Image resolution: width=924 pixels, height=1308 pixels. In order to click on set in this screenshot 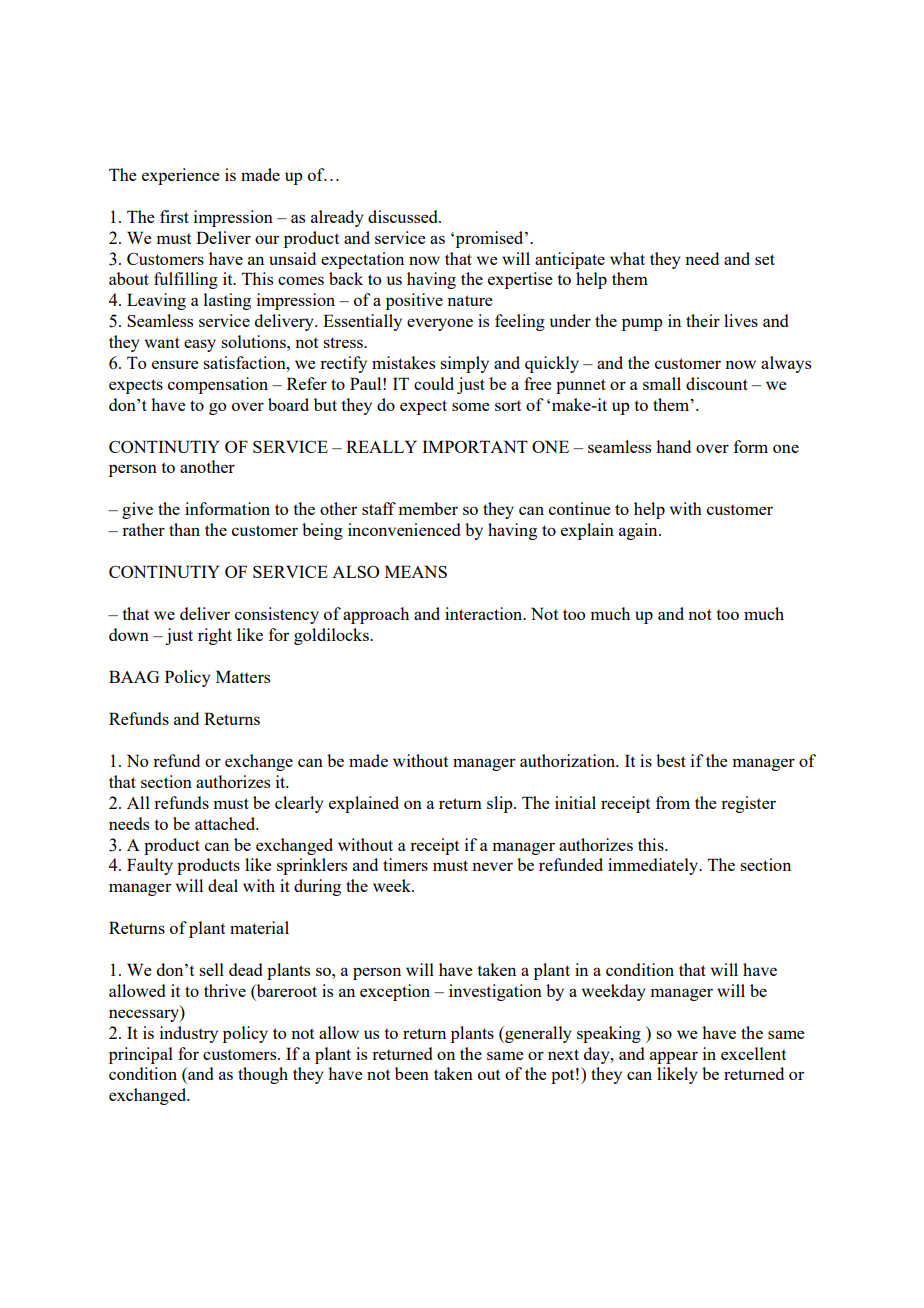, I will do `click(765, 259)`.
